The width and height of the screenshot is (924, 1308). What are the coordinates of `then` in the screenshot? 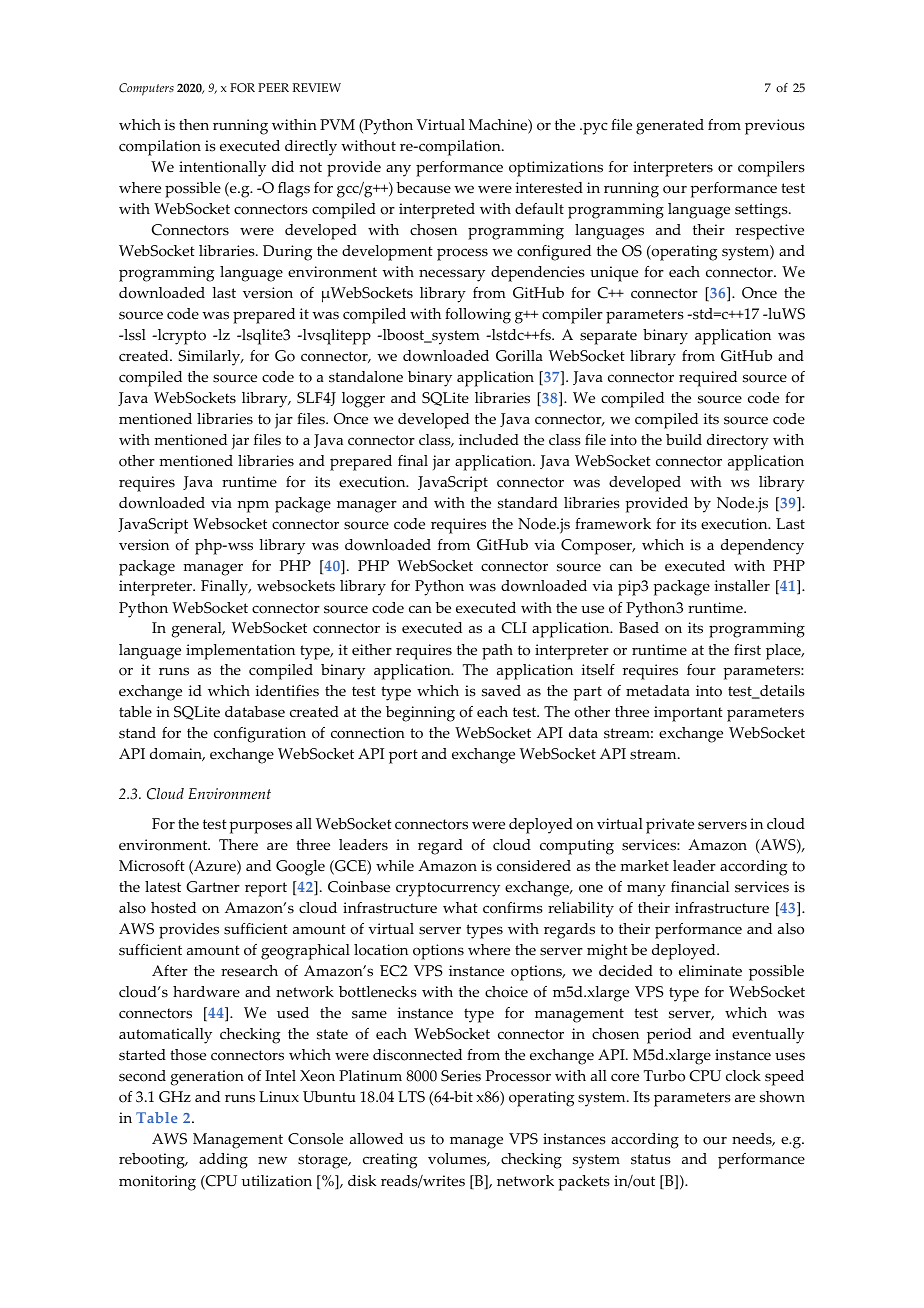 It's located at (194, 125).
